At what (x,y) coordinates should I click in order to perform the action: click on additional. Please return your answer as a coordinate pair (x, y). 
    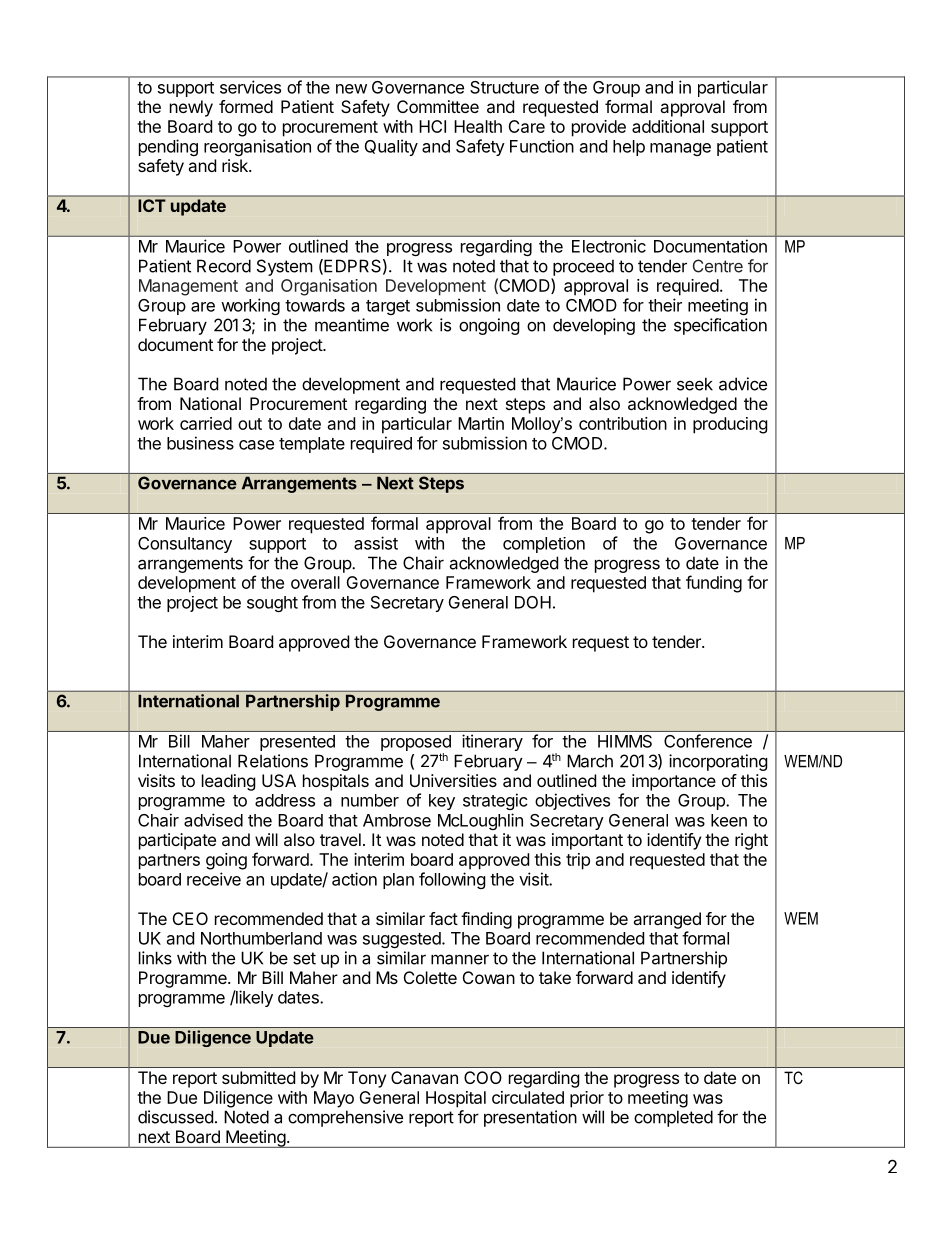
    Looking at the image, I should click on (668, 126).
